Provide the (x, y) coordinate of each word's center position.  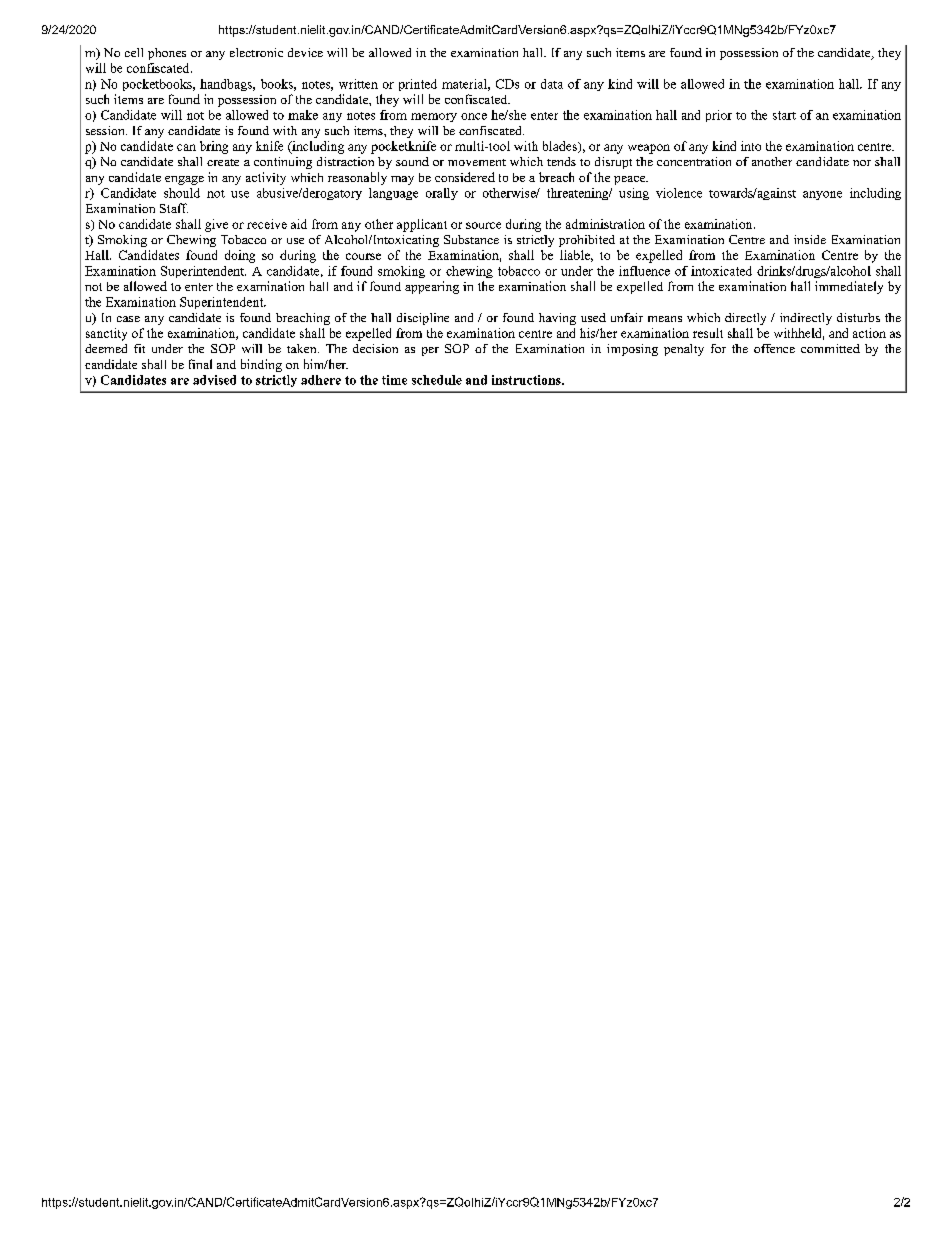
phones (167, 54)
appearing (432, 287)
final (200, 364)
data (552, 84)
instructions (527, 380)
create (223, 162)
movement (477, 162)
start (784, 115)
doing (240, 256)
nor (862, 163)
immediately (849, 287)
